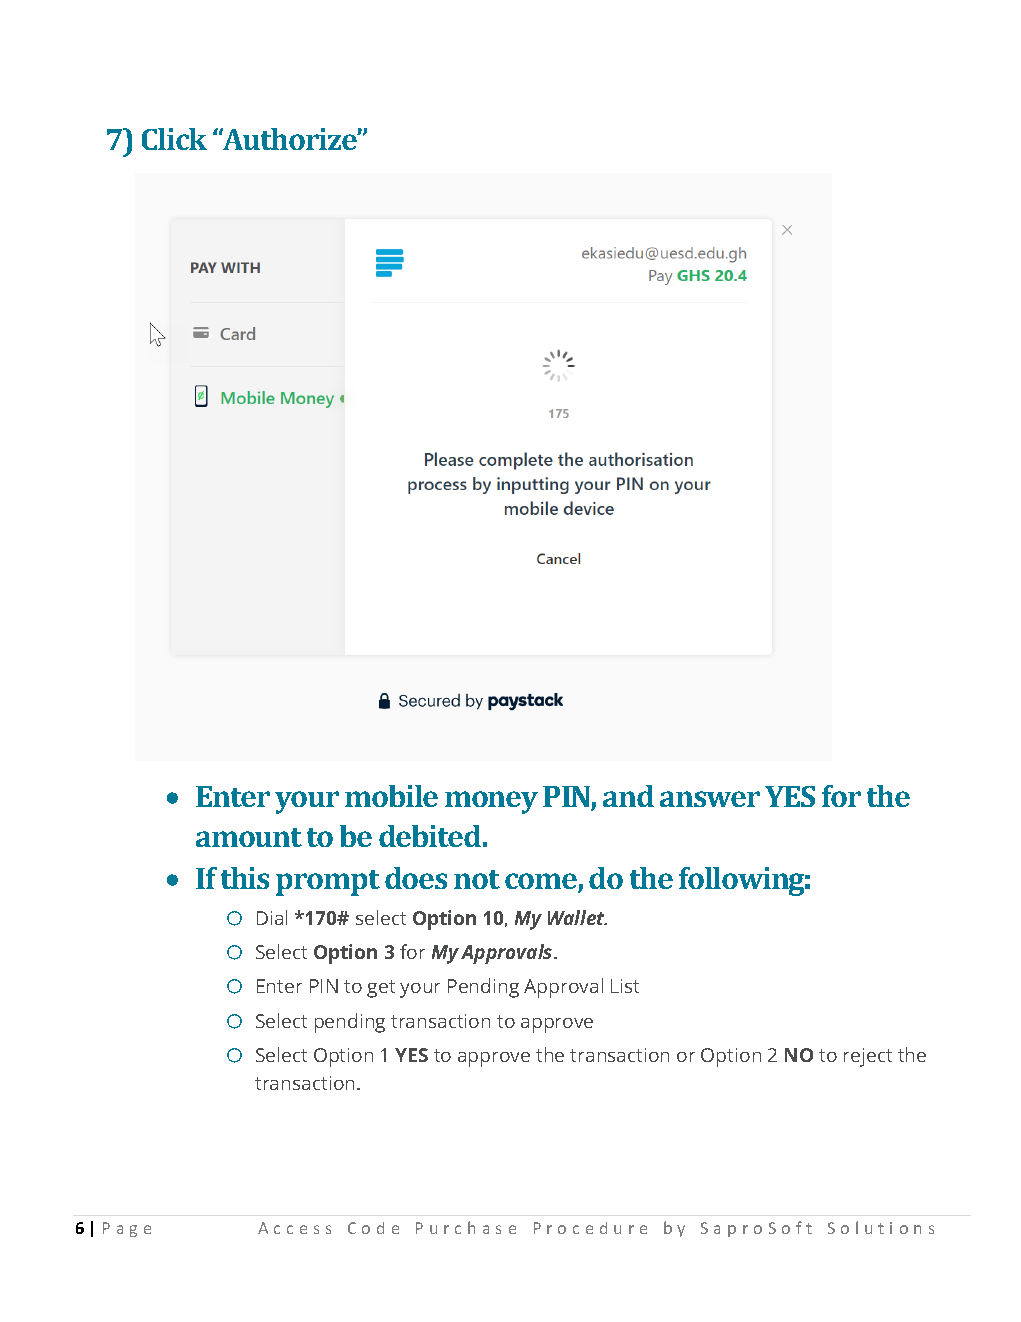 The height and width of the image is (1322, 1021). Describe the element at coordinates (868, 1057) in the image. I see `reject` at that location.
